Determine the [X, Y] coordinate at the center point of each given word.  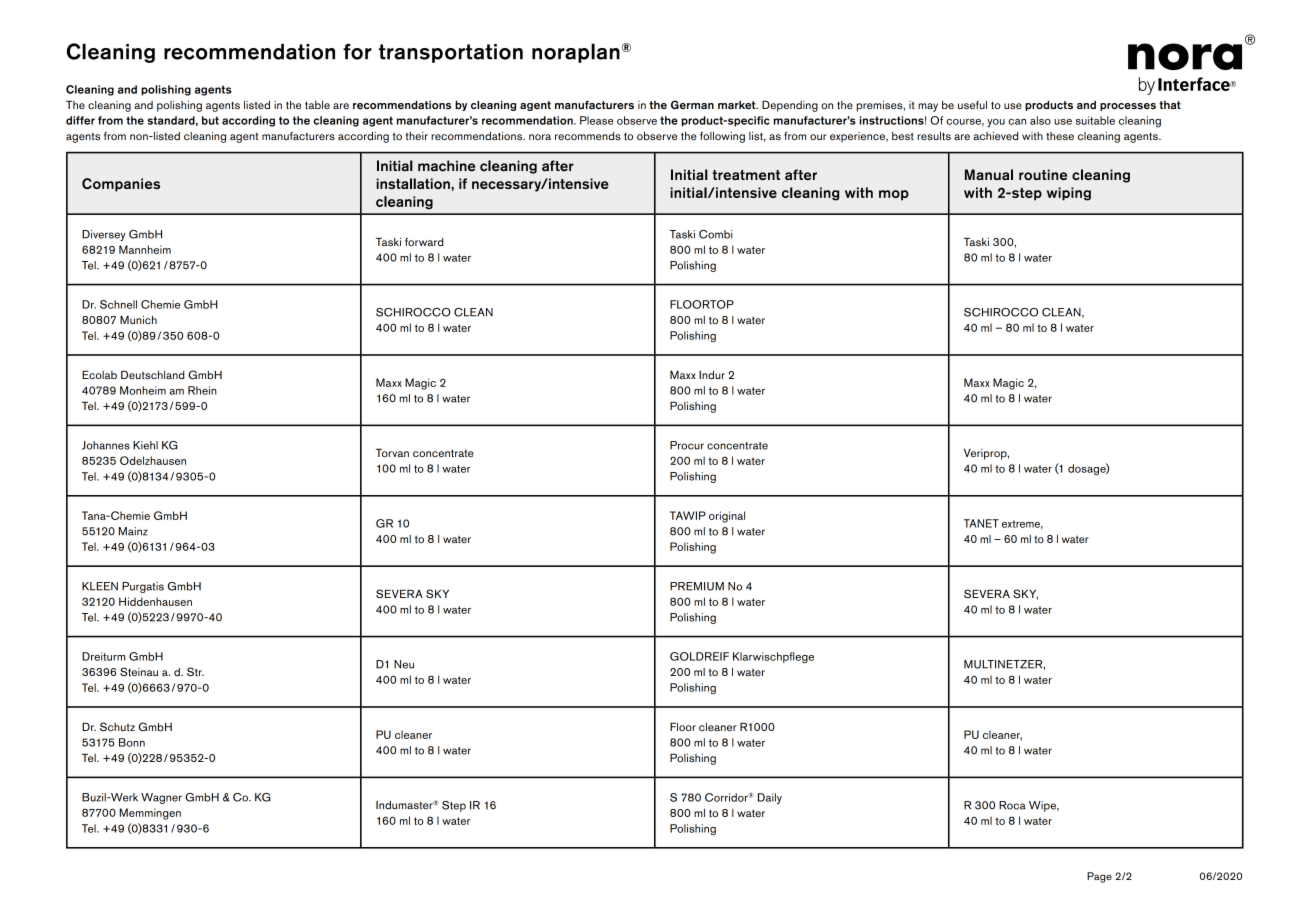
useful [972, 105]
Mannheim [145, 249]
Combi [716, 234]
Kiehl [145, 445]
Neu [404, 664]
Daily [770, 799]
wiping [1069, 194]
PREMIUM [697, 586]
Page [1099, 877]
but [210, 120]
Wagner [161, 798]
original [727, 517]
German [692, 104]
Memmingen [150, 814]
